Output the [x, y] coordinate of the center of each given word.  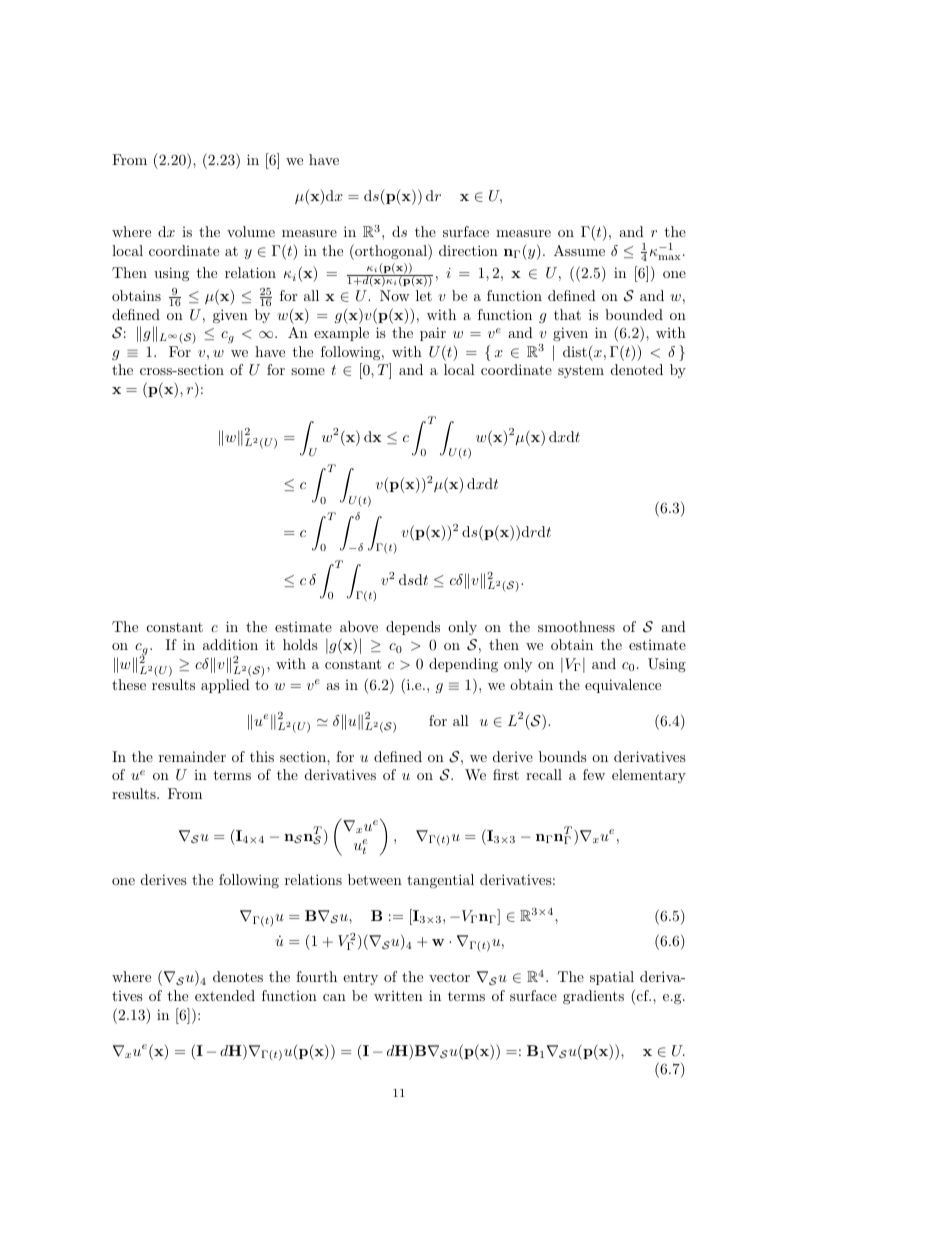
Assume [579, 250]
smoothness [576, 626]
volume [251, 231]
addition [230, 644]
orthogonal [391, 252]
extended [225, 995]
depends [413, 628]
